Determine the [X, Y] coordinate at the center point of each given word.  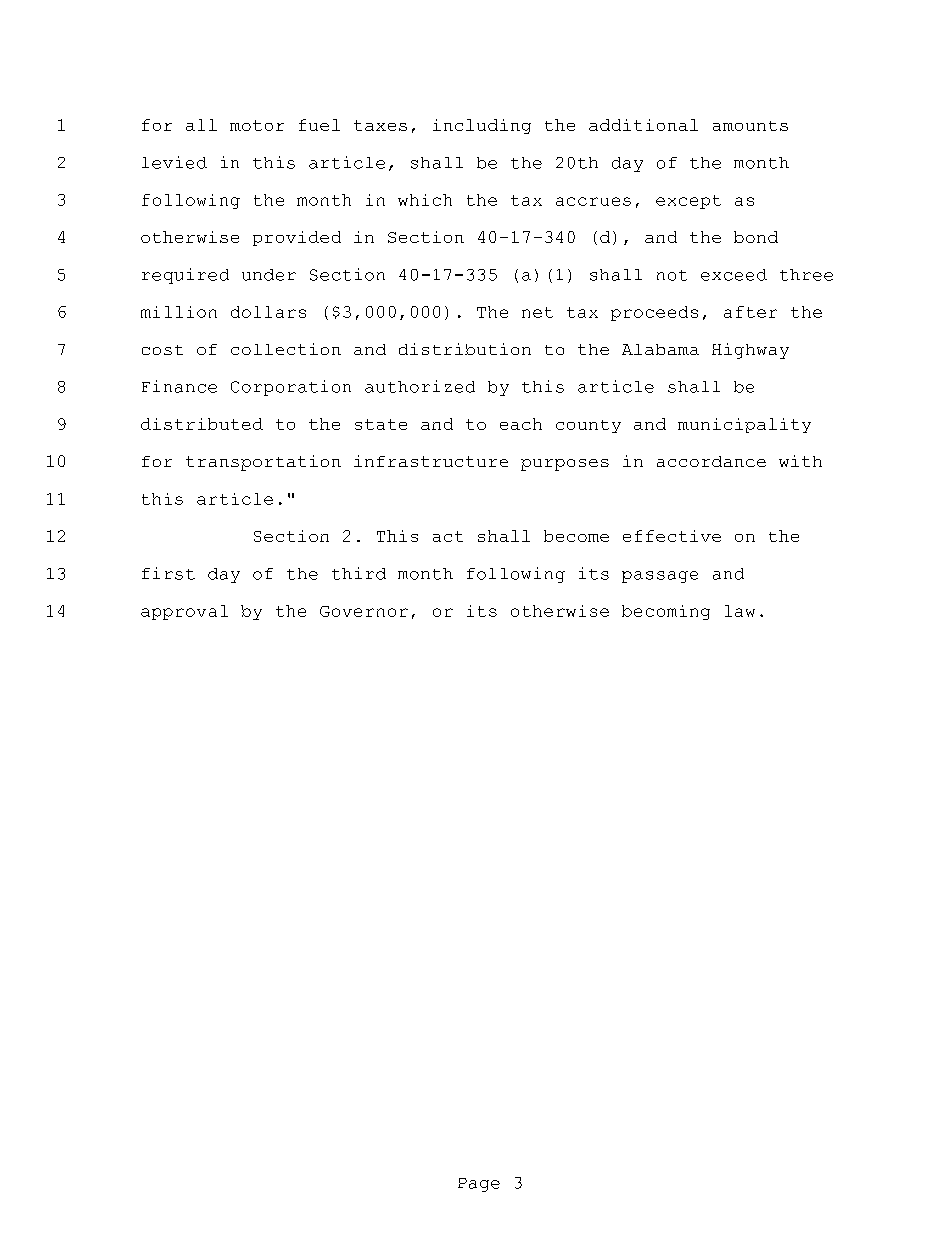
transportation [263, 463]
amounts [750, 126]
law [740, 611]
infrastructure [431, 461]
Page [479, 1185]
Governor [364, 611]
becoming [666, 612]
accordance [711, 461]
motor [257, 125]
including [482, 126]
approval [184, 612]
